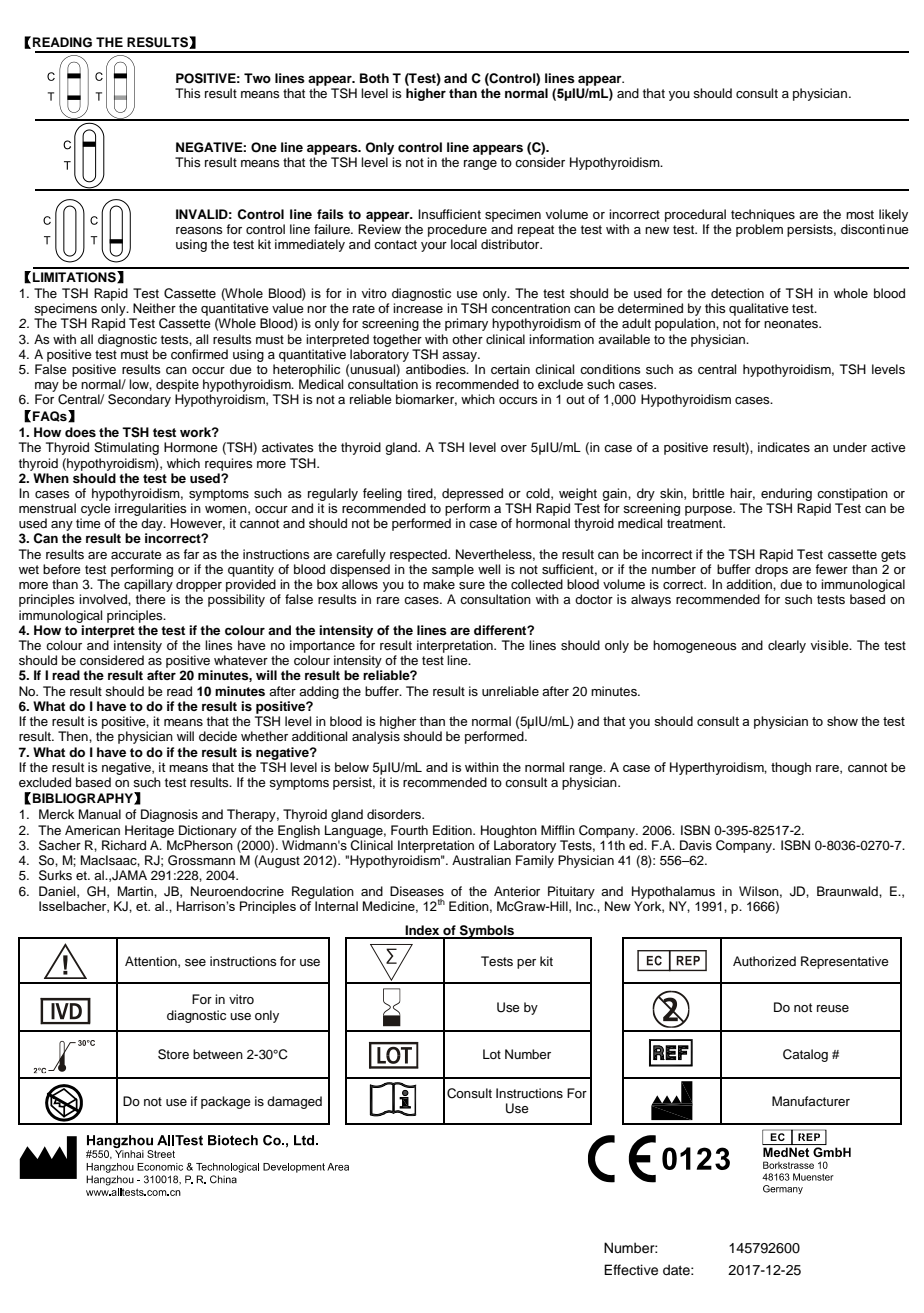 The height and width of the document is (1313, 924). I want to click on Both, so click(374, 78).
